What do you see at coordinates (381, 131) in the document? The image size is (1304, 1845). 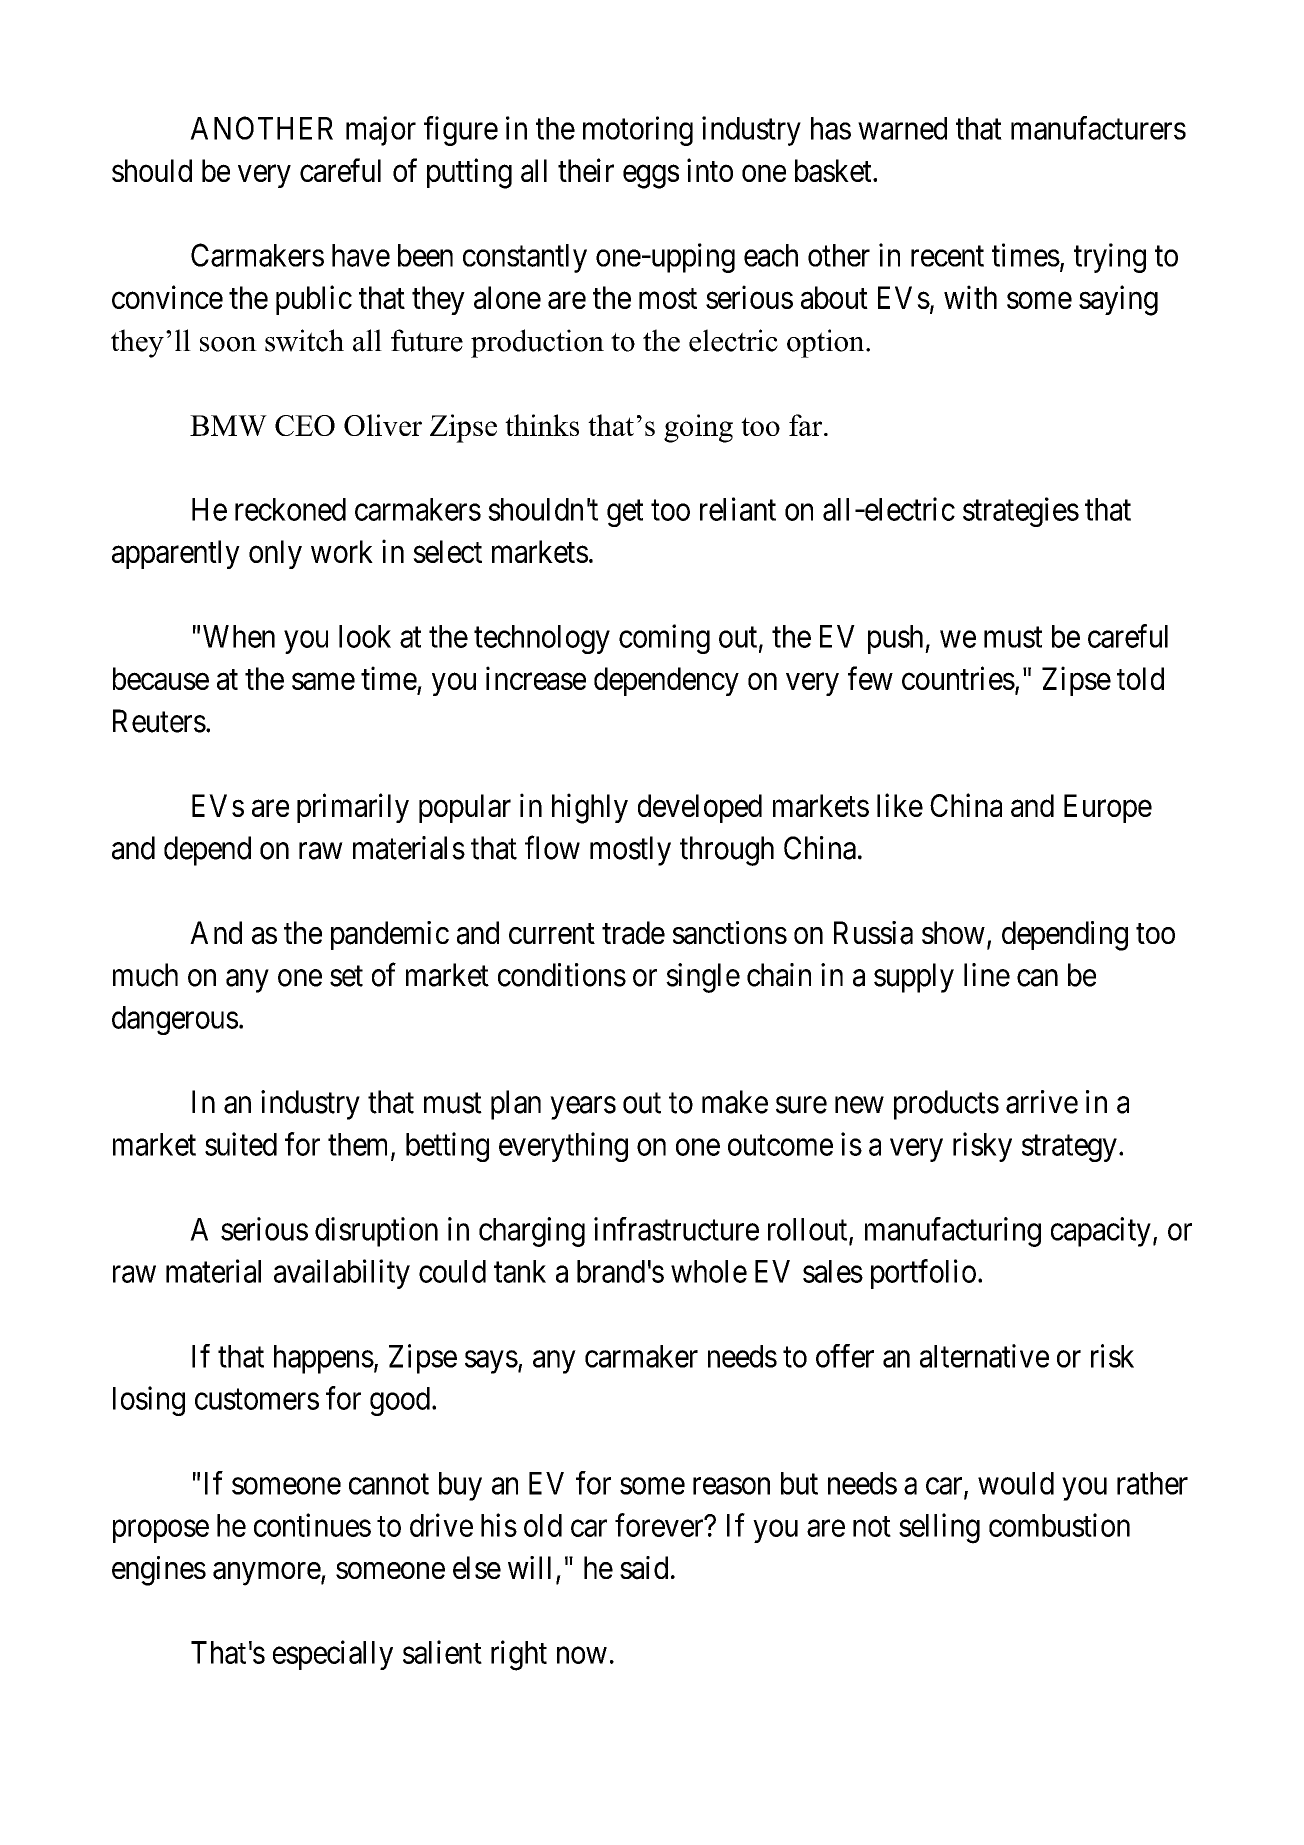 I see `major` at bounding box center [381, 131].
